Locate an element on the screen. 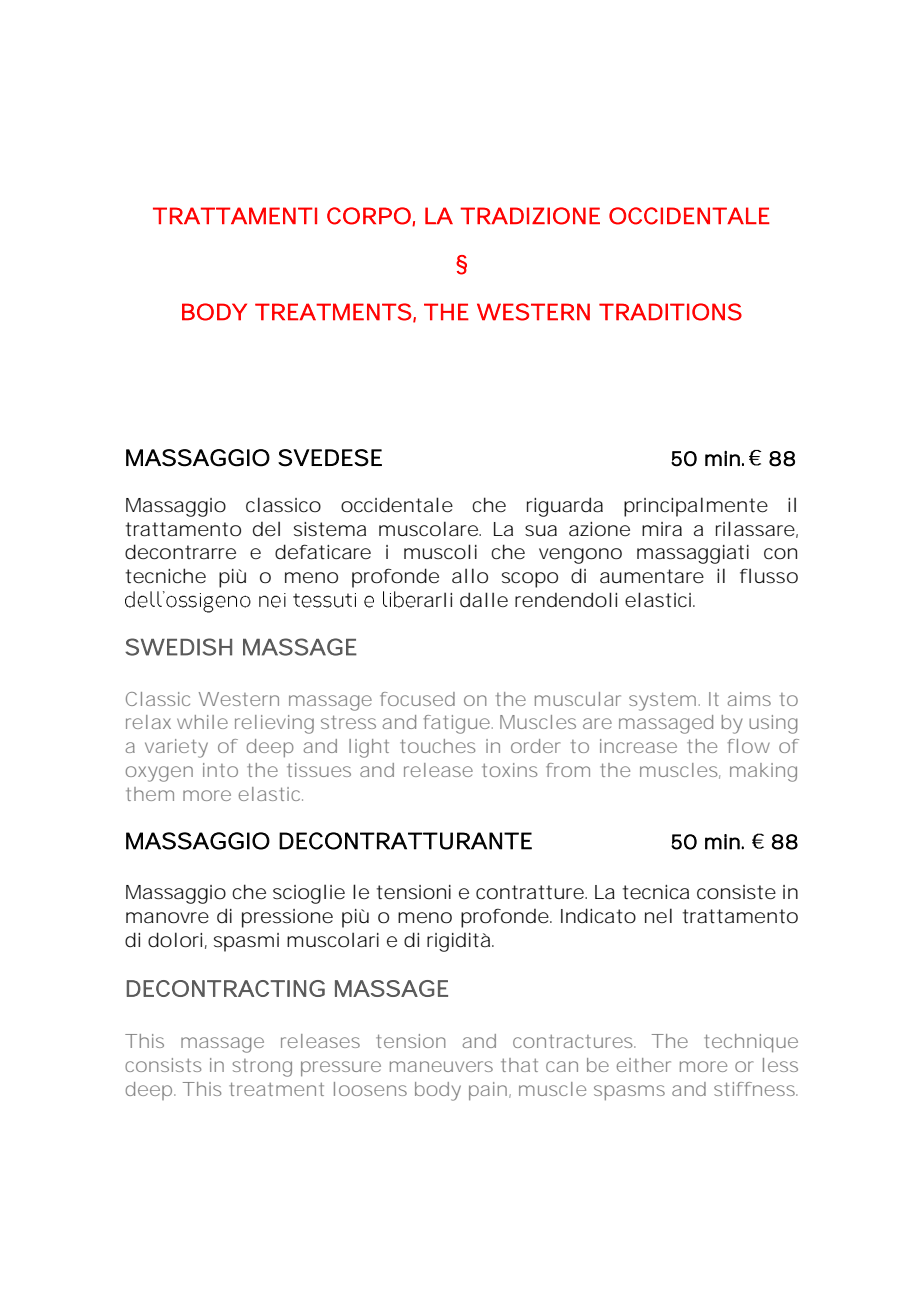 The height and width of the screenshot is (1311, 924). tissues is located at coordinates (319, 770).
